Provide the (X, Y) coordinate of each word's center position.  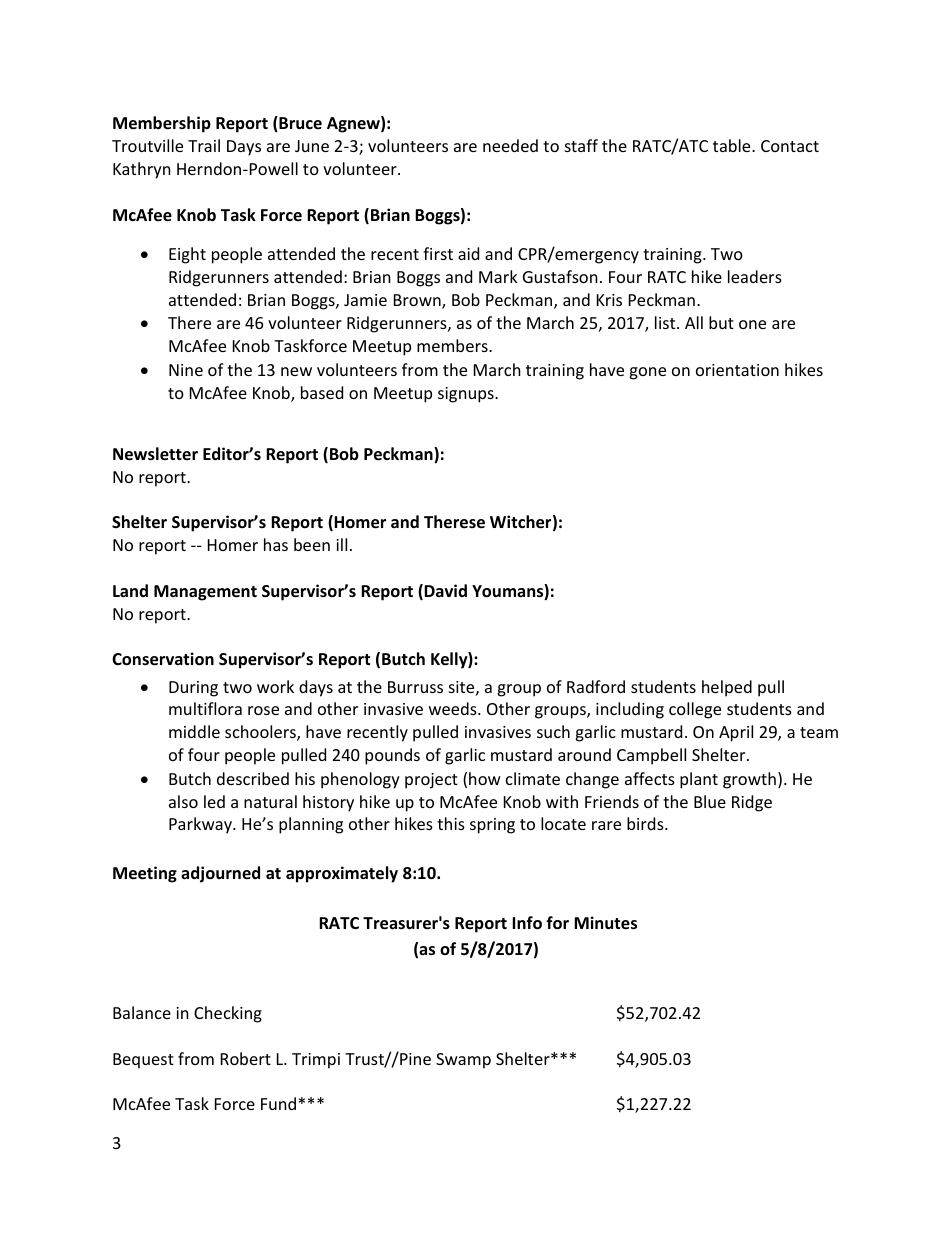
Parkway (201, 825)
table (733, 145)
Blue (710, 801)
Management (205, 593)
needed (510, 145)
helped (727, 688)
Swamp (463, 1061)
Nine (186, 370)
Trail (204, 145)
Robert (246, 1058)
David (445, 590)
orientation (737, 370)
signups (467, 395)
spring (492, 826)
